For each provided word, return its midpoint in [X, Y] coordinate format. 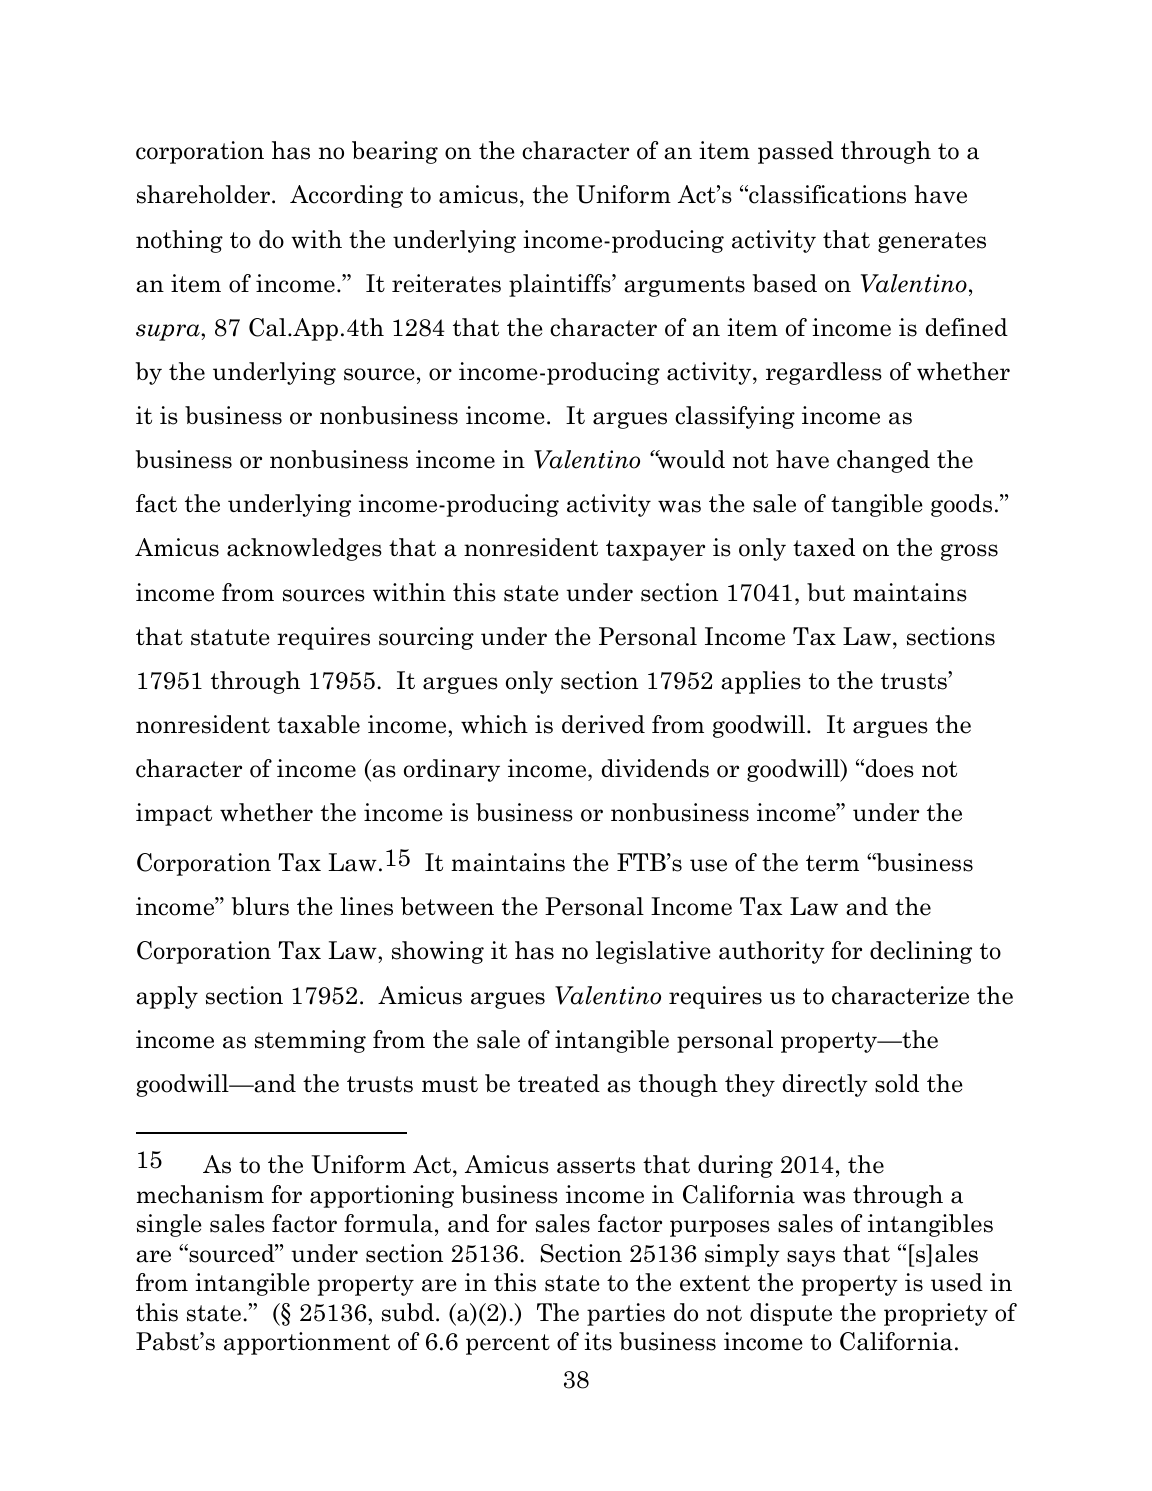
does [890, 768]
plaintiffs [561, 285]
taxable [318, 724]
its [598, 1341]
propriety [936, 1314]
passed [796, 152]
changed [883, 461]
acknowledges [304, 549]
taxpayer [655, 550]
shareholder [203, 194]
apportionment [307, 1343]
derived [603, 724]
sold [897, 1083]
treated [559, 1083]
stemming [310, 1041]
